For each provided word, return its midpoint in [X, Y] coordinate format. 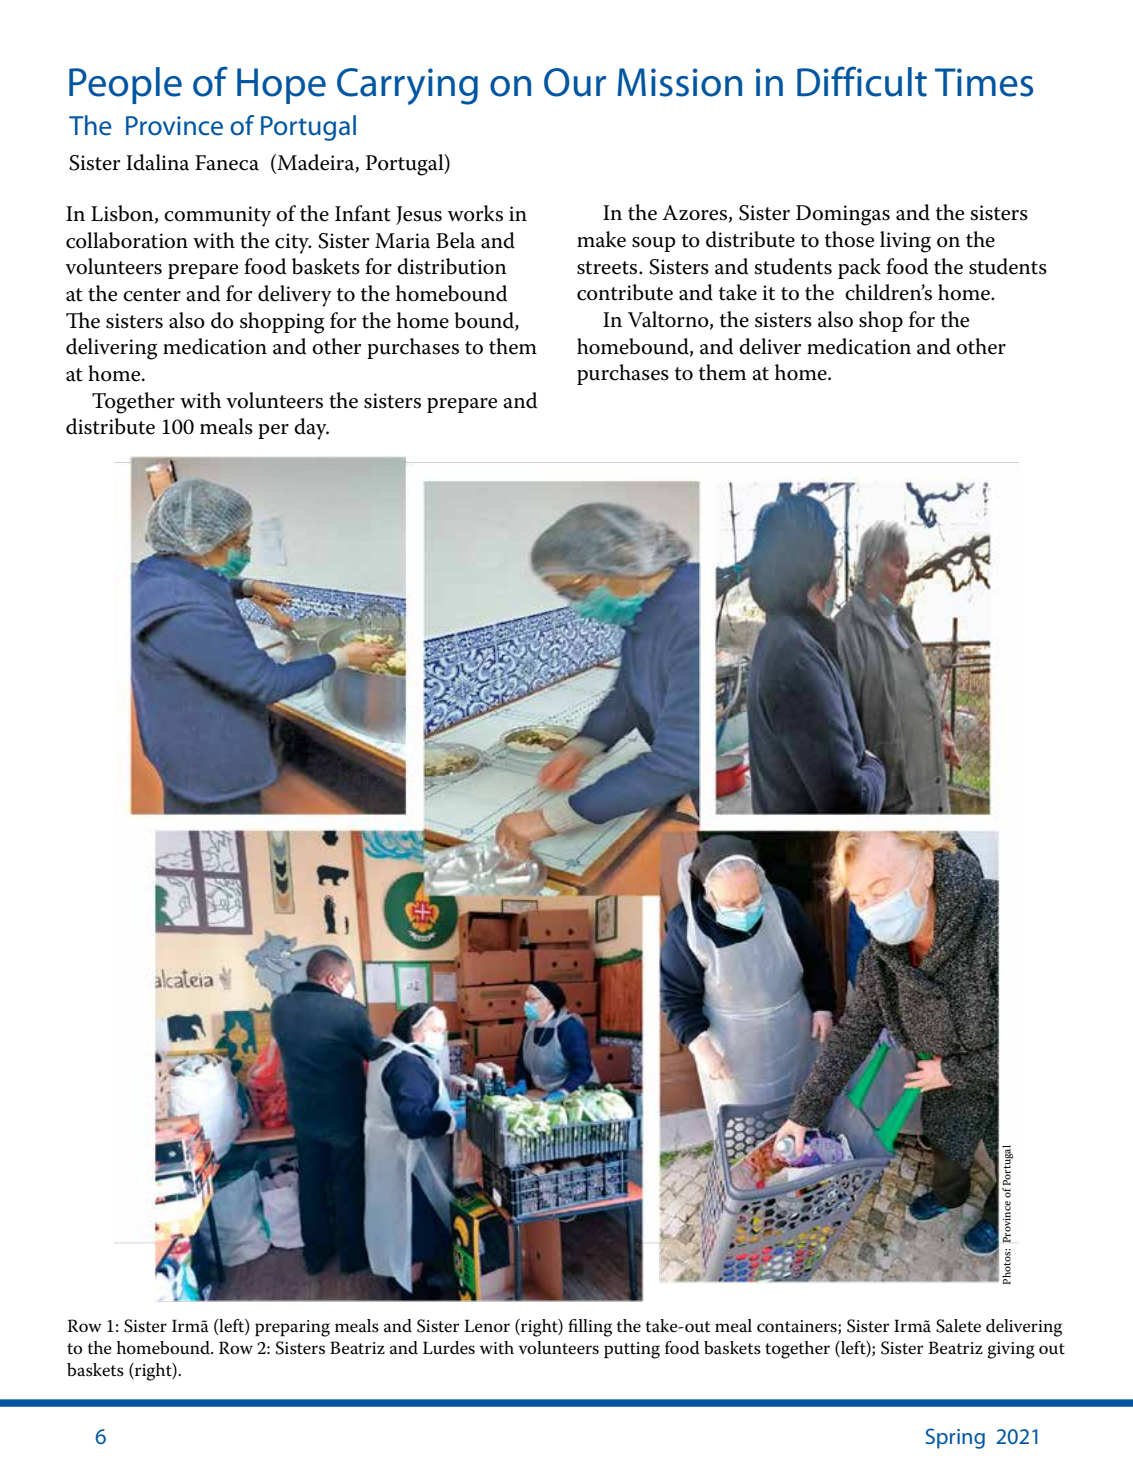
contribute [625, 292]
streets [608, 268]
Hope [281, 86]
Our [575, 82]
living [905, 242]
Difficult [862, 81]
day [311, 429]
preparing [292, 1328]
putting [632, 1350]
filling [590, 1328]
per [273, 431]
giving [1011, 1350]
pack [859, 268]
